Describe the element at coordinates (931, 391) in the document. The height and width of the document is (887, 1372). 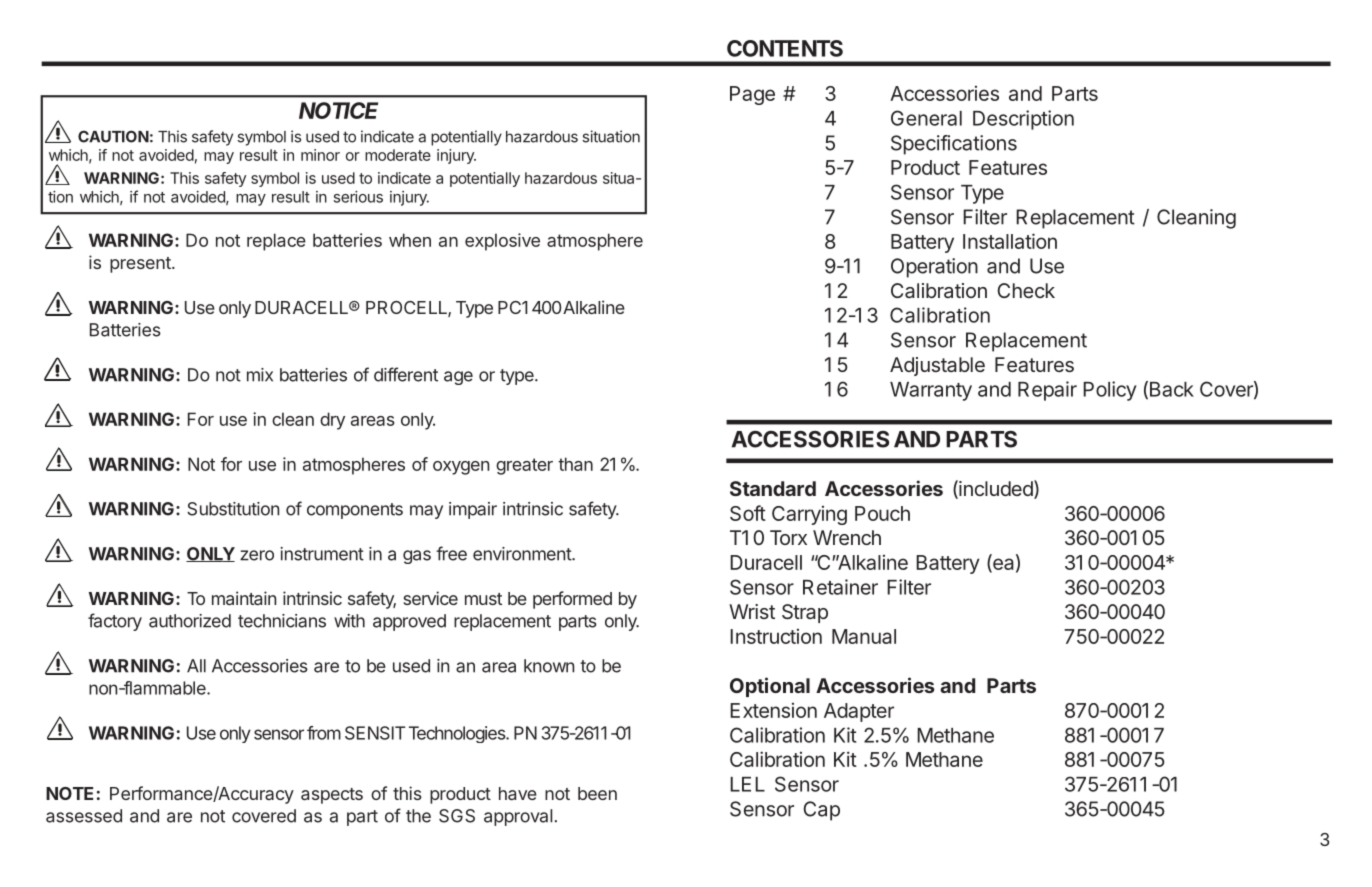
I see `Warranty` at that location.
